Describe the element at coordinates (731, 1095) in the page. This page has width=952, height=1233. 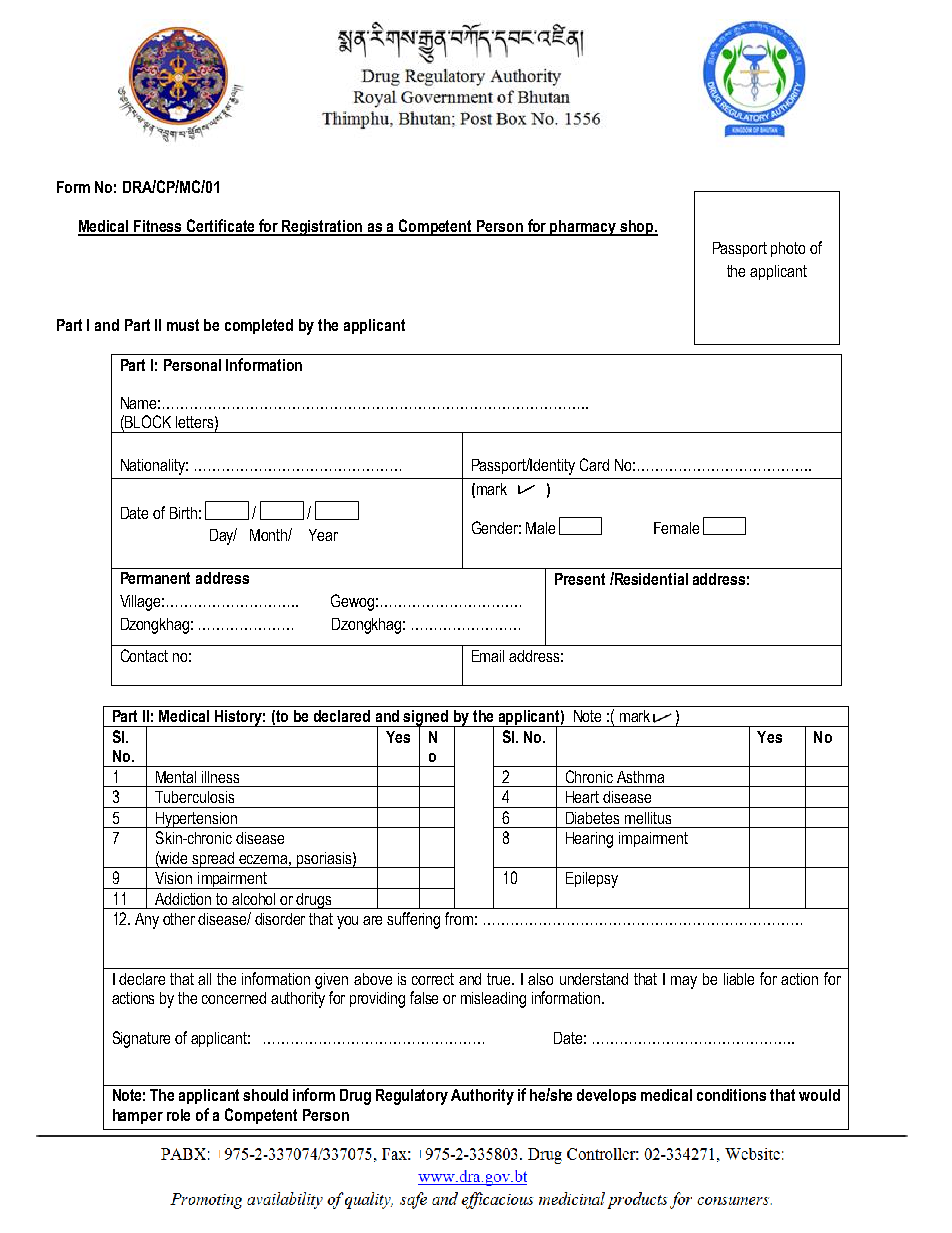
I see `conditions` at that location.
